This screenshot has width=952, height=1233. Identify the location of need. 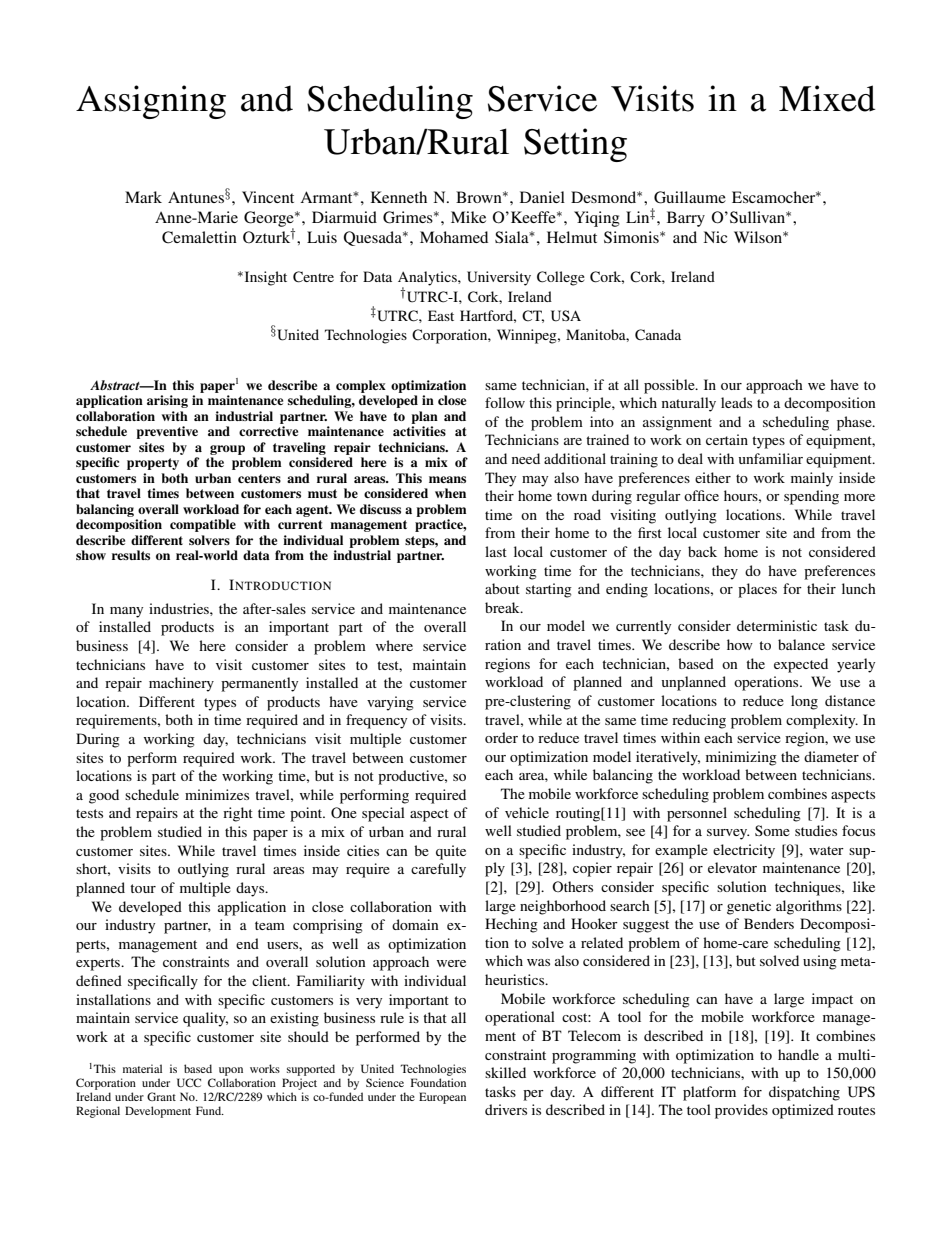
(526, 458).
